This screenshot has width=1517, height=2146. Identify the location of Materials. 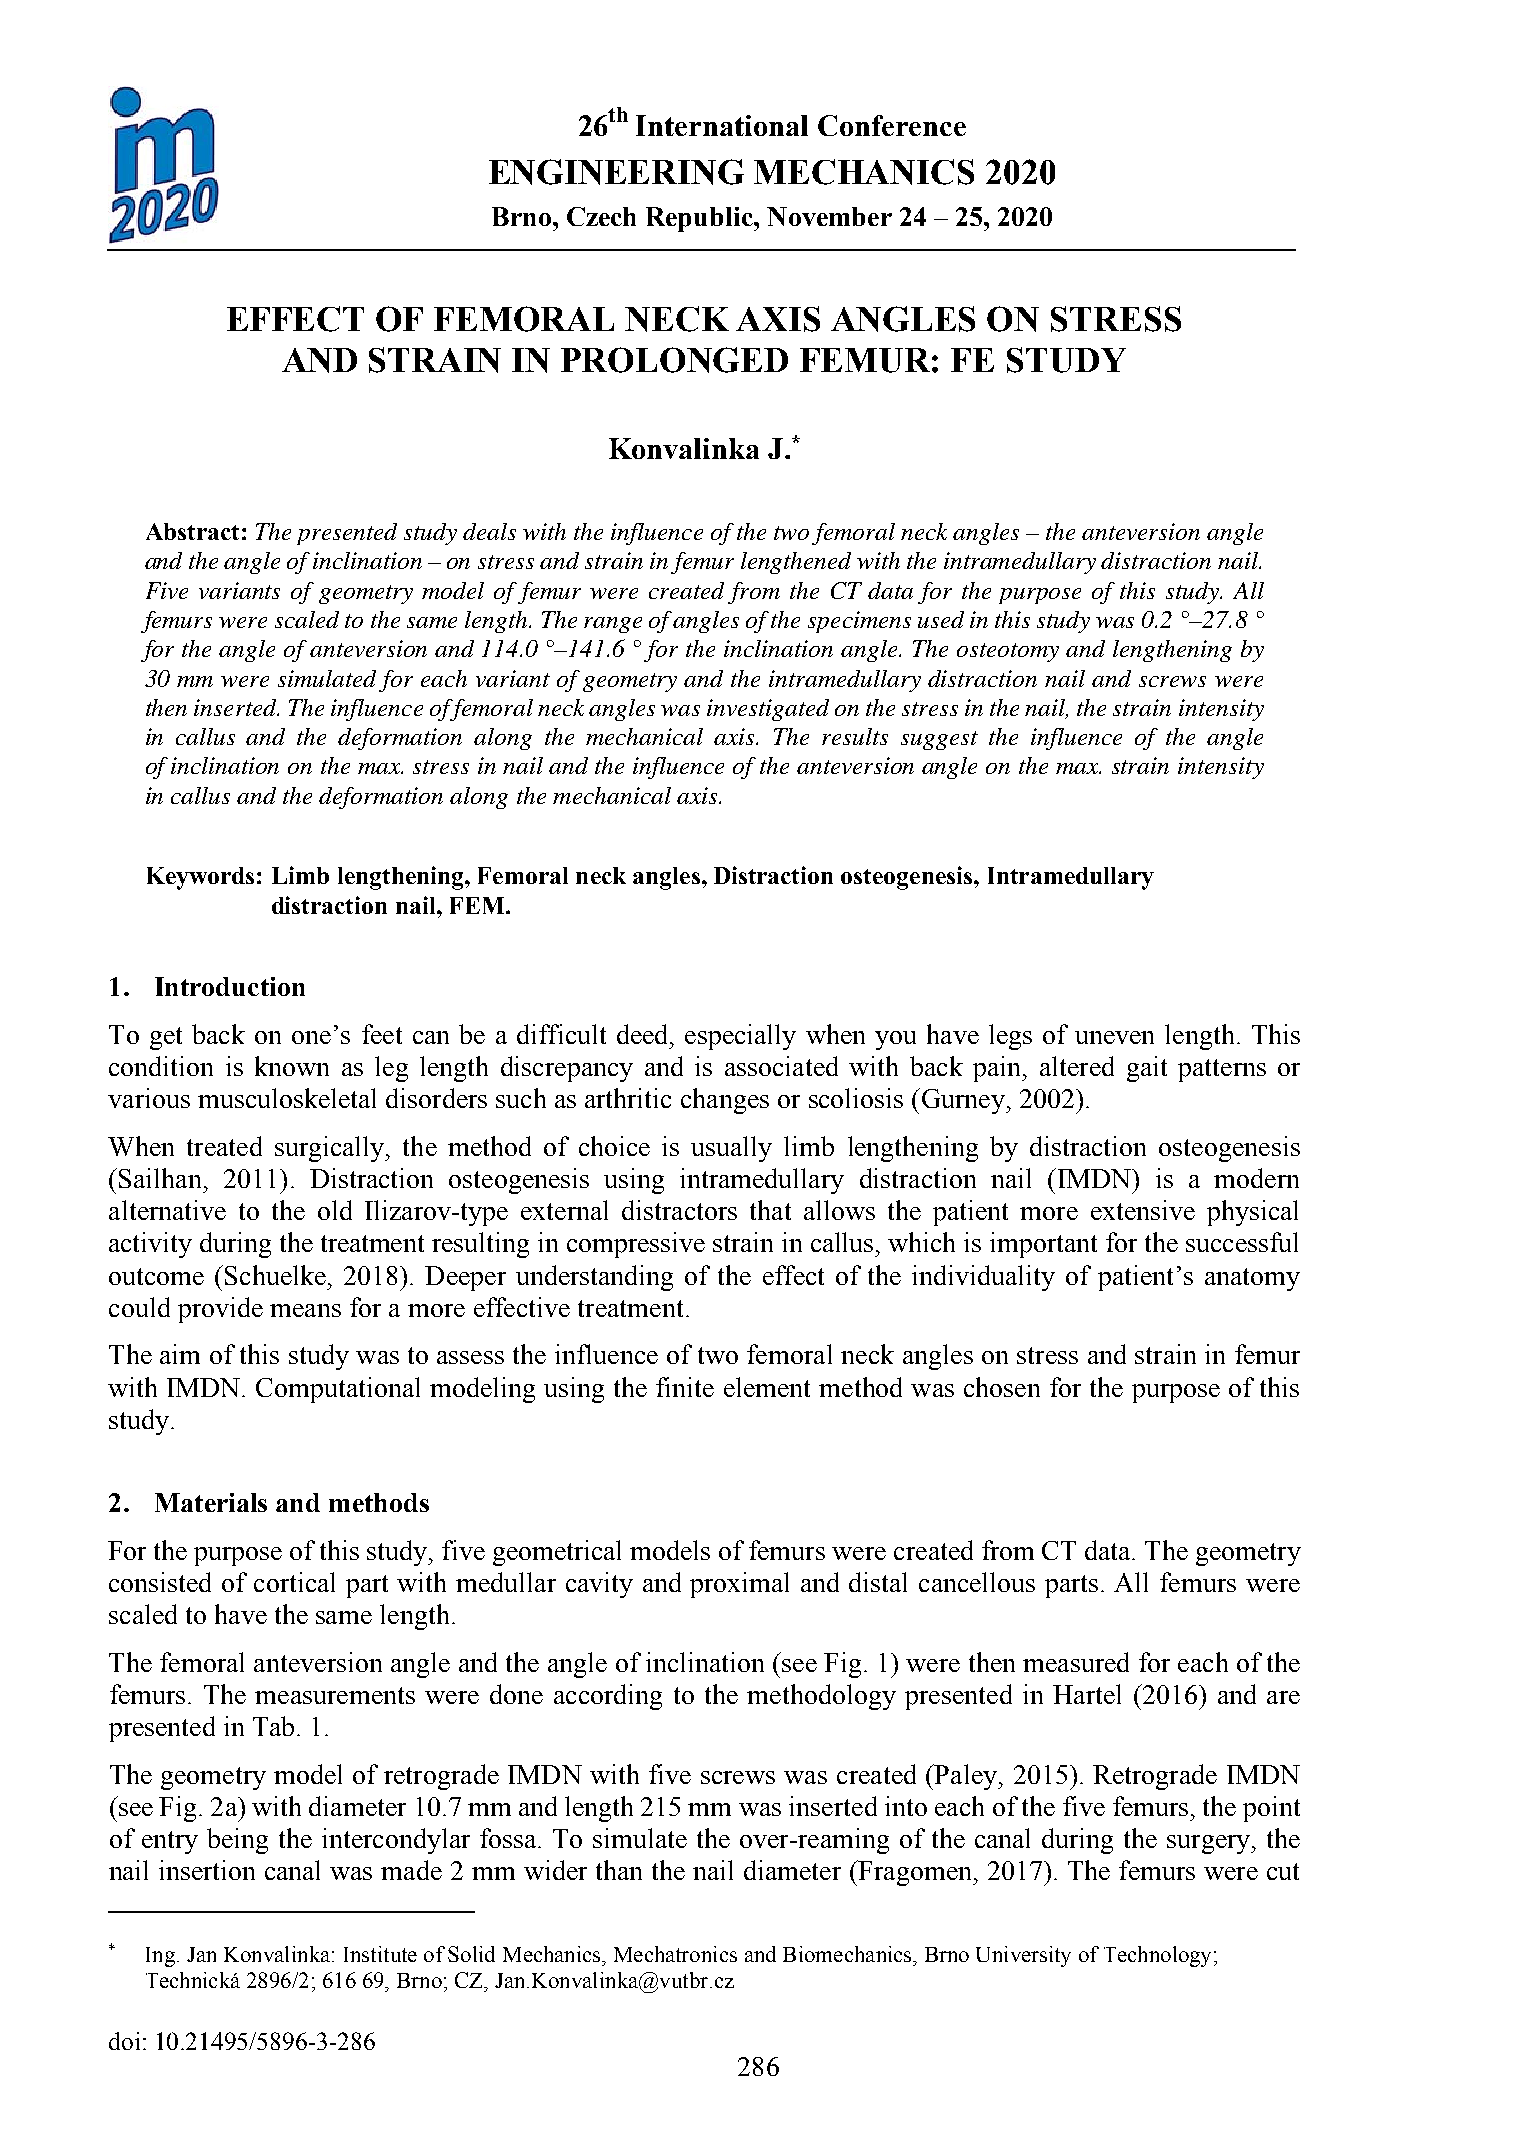
(211, 1502).
